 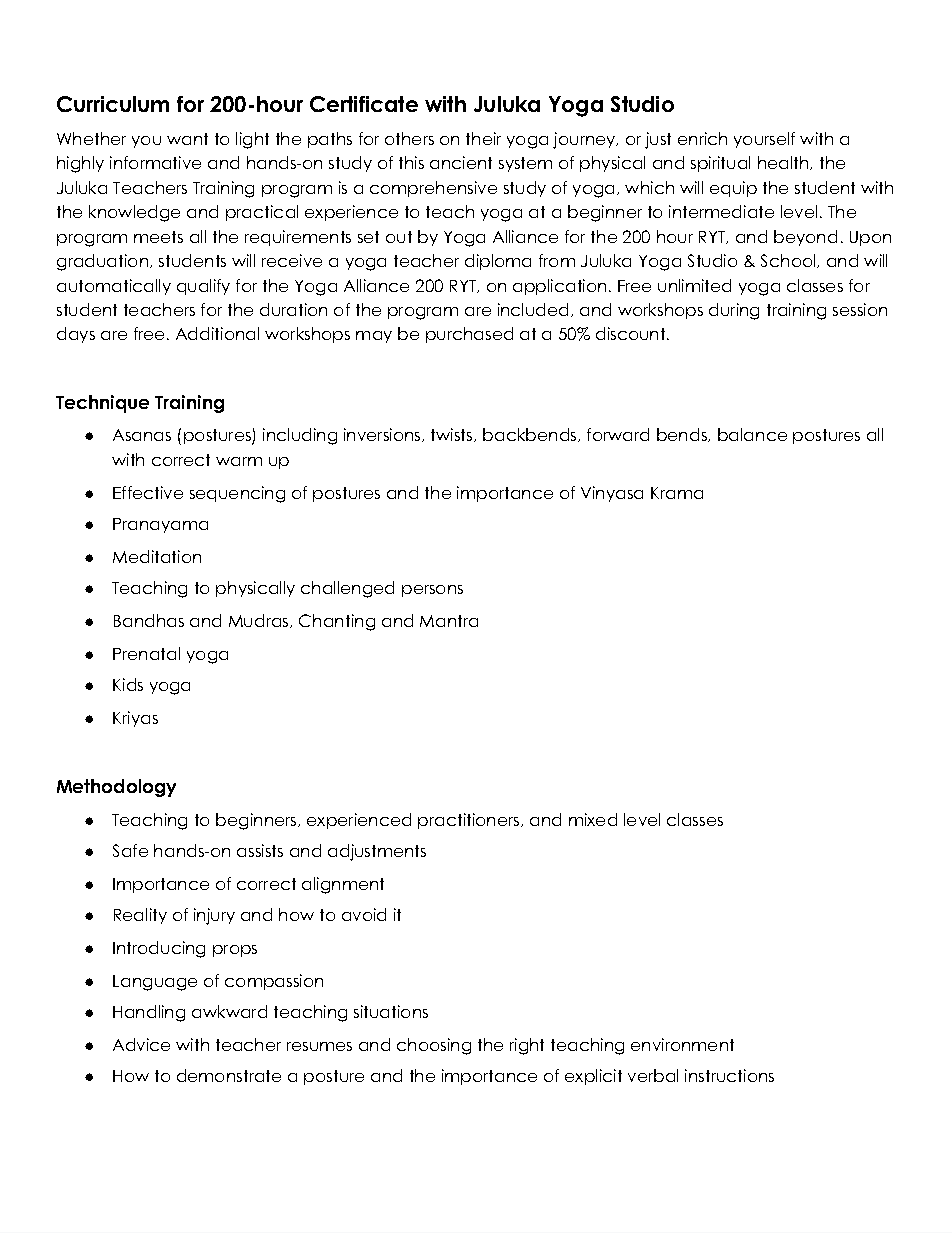 What do you see at coordinates (141, 1044) in the screenshot?
I see `Advice` at bounding box center [141, 1044].
